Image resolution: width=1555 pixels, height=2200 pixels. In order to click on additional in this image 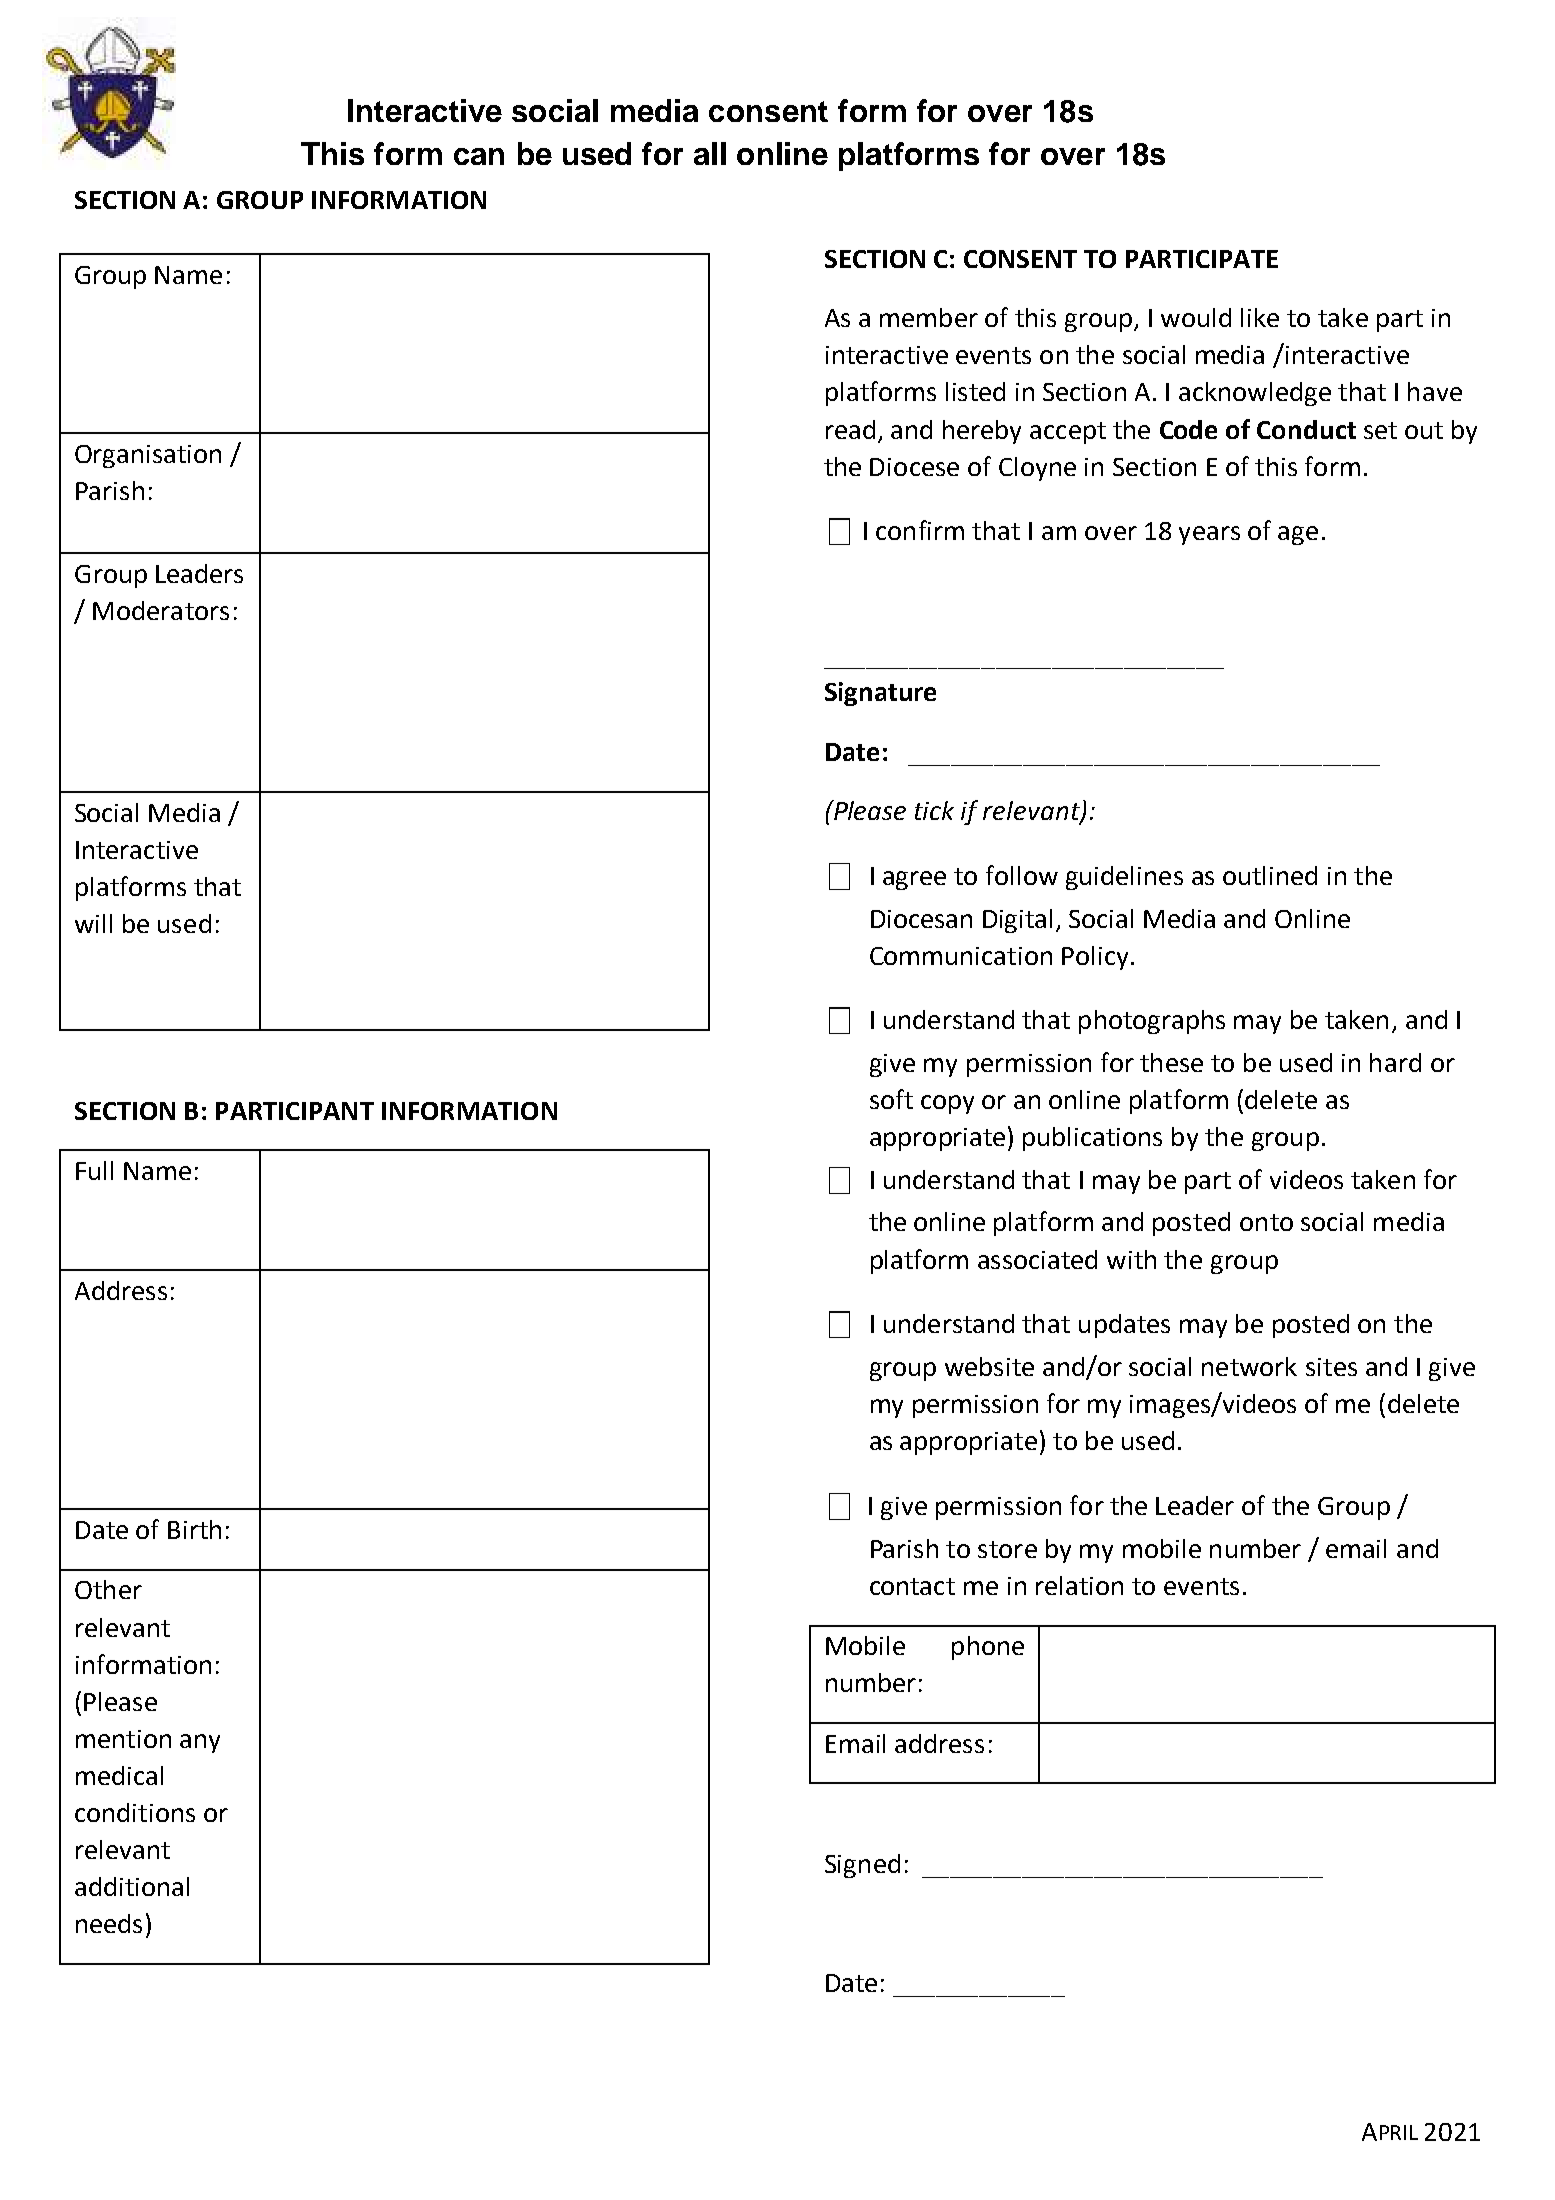, I will do `click(132, 1886)`.
